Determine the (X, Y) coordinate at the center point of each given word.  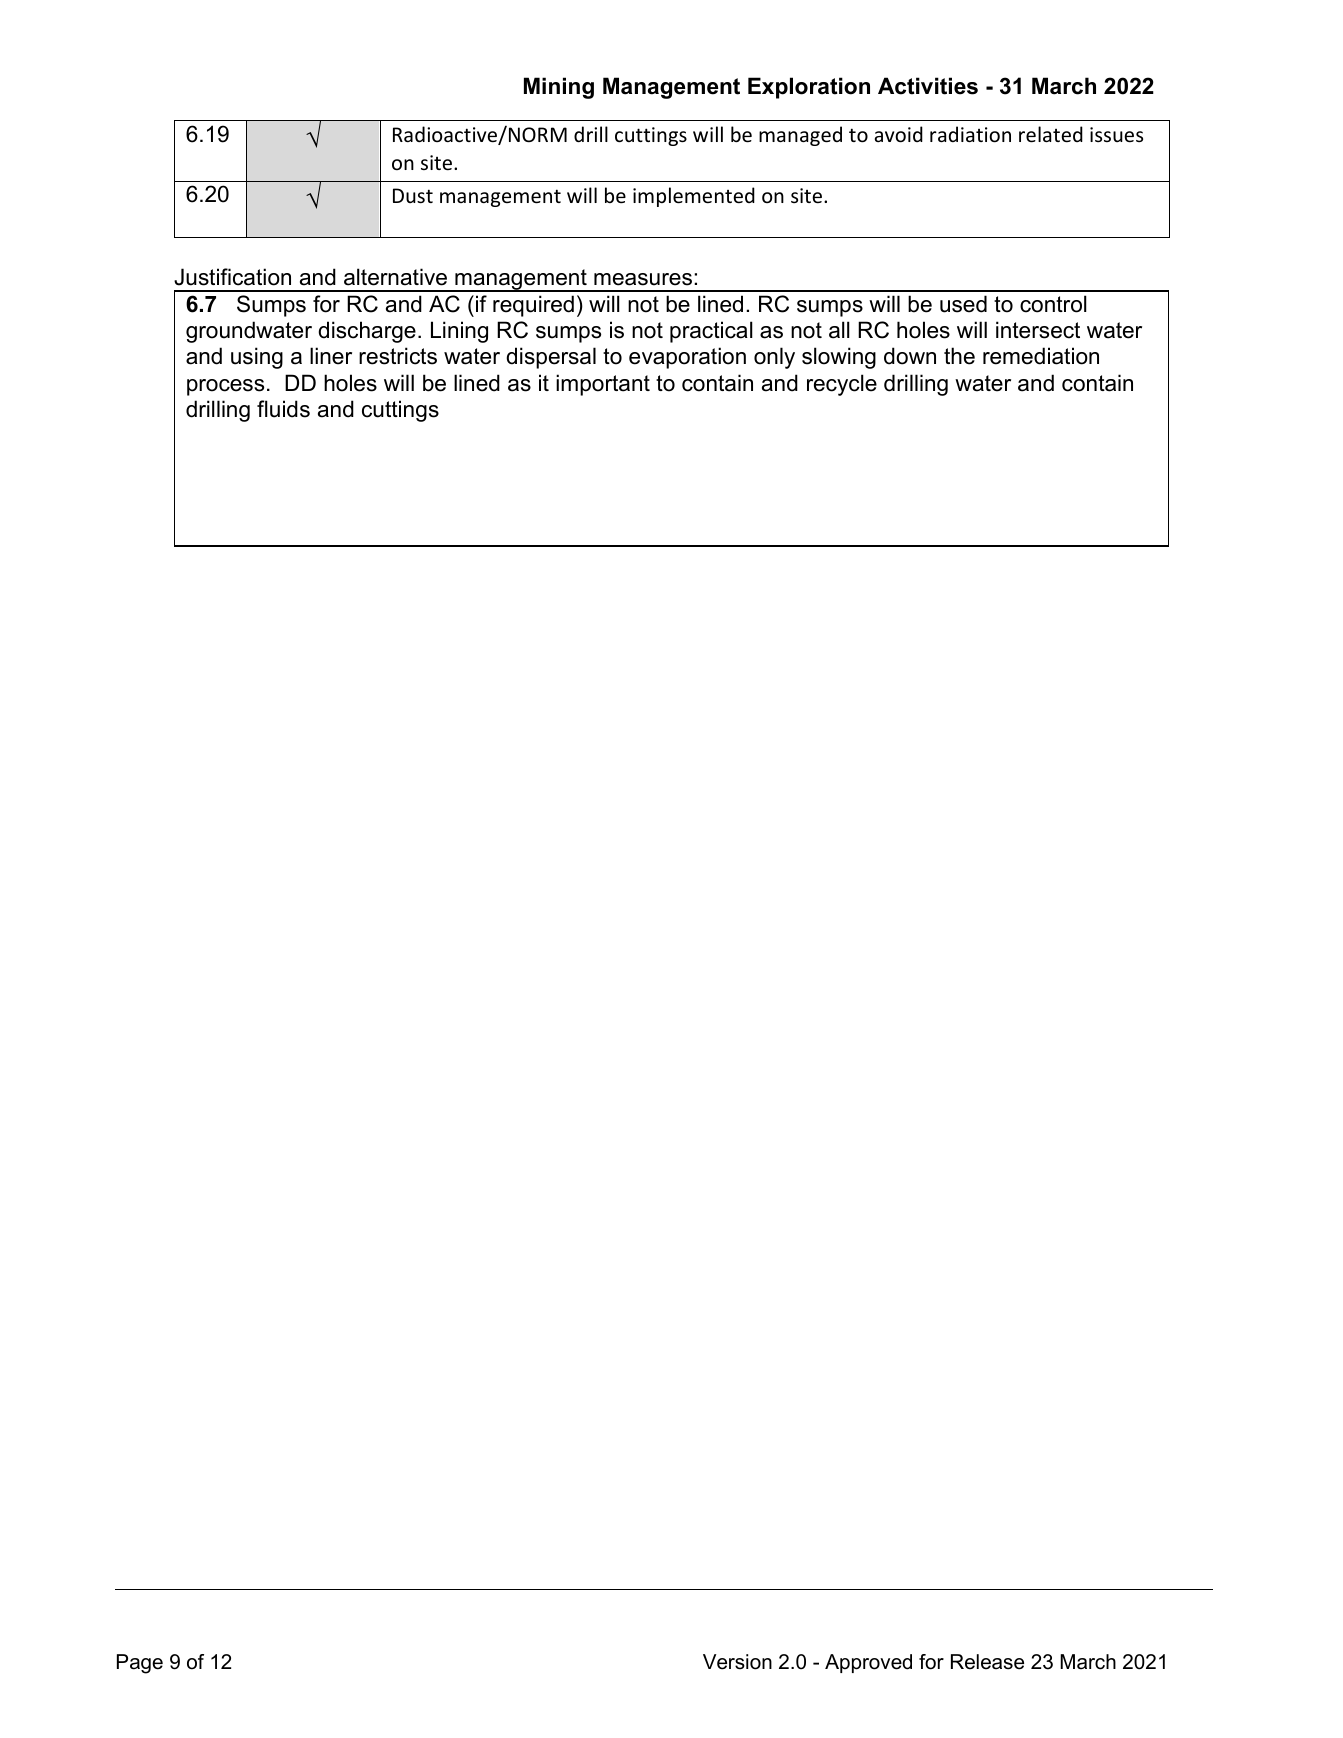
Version (737, 1662)
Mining (559, 88)
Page (140, 1664)
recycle (842, 385)
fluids (283, 409)
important (603, 385)
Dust (413, 196)
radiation (970, 134)
